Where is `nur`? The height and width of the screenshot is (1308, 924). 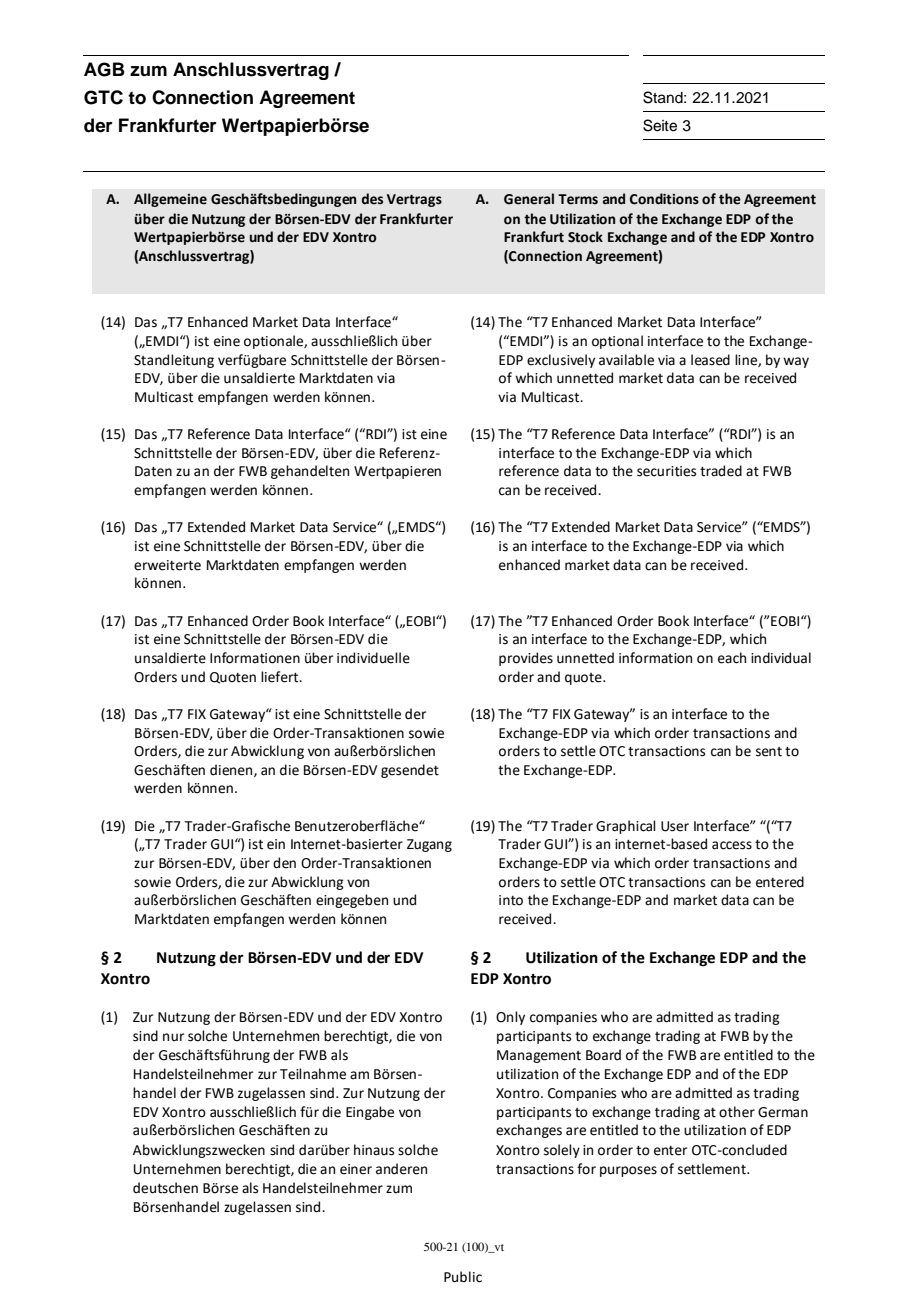
nur is located at coordinates (173, 1037).
